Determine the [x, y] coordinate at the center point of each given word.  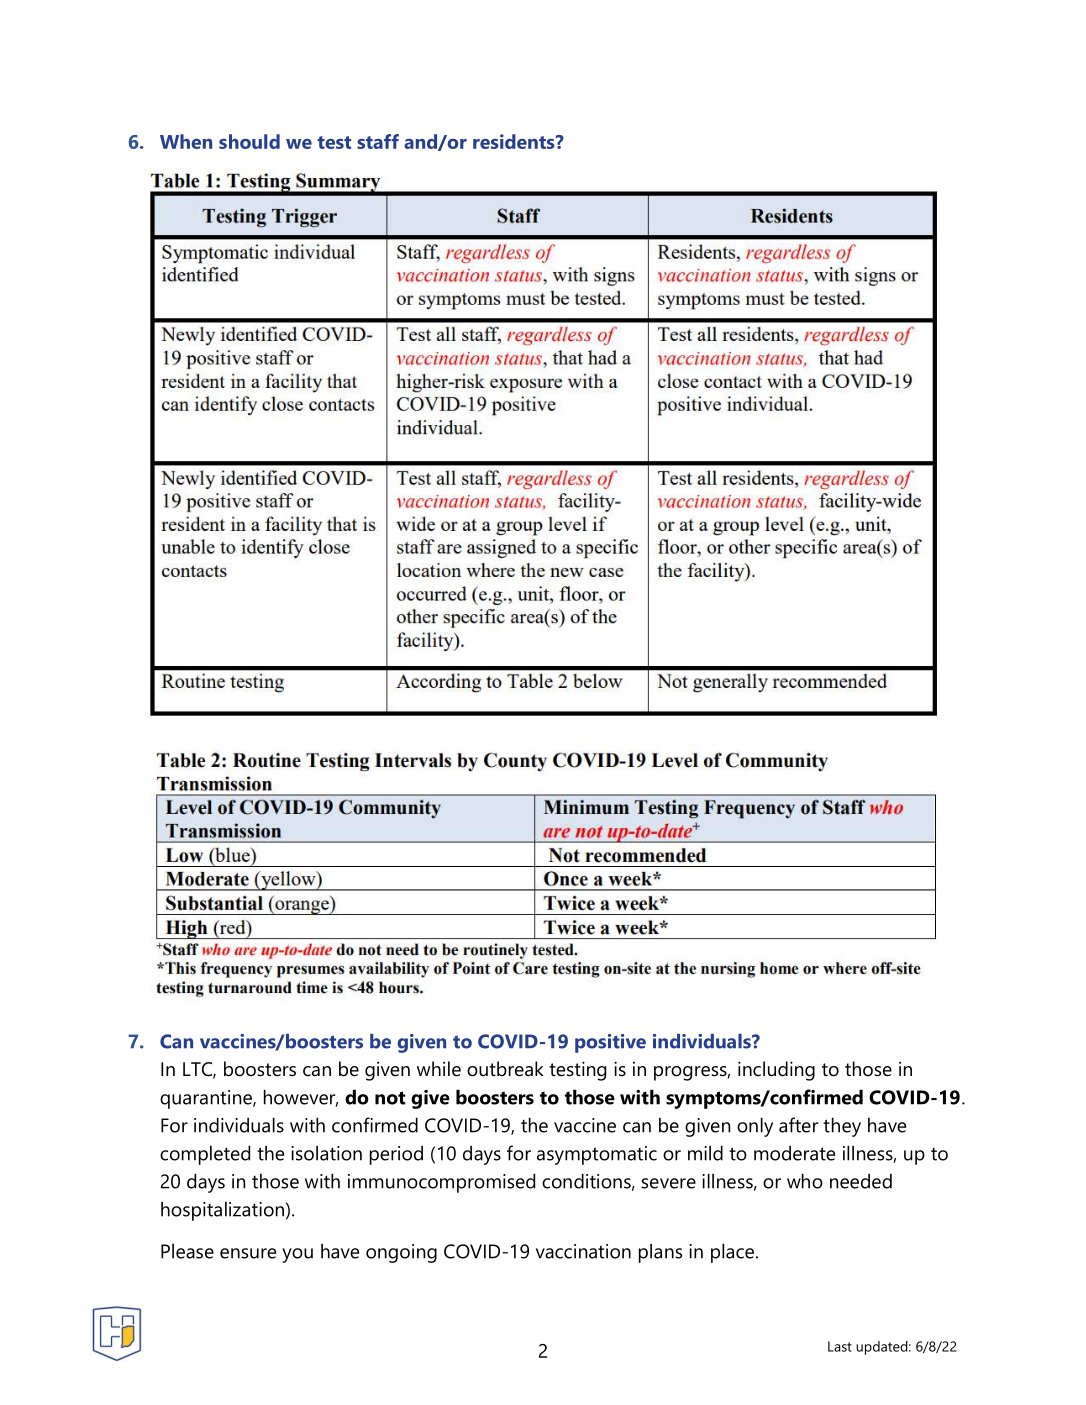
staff [378, 141]
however [301, 1098]
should [249, 141]
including [776, 1071]
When [186, 141]
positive [610, 1043]
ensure [248, 1253]
